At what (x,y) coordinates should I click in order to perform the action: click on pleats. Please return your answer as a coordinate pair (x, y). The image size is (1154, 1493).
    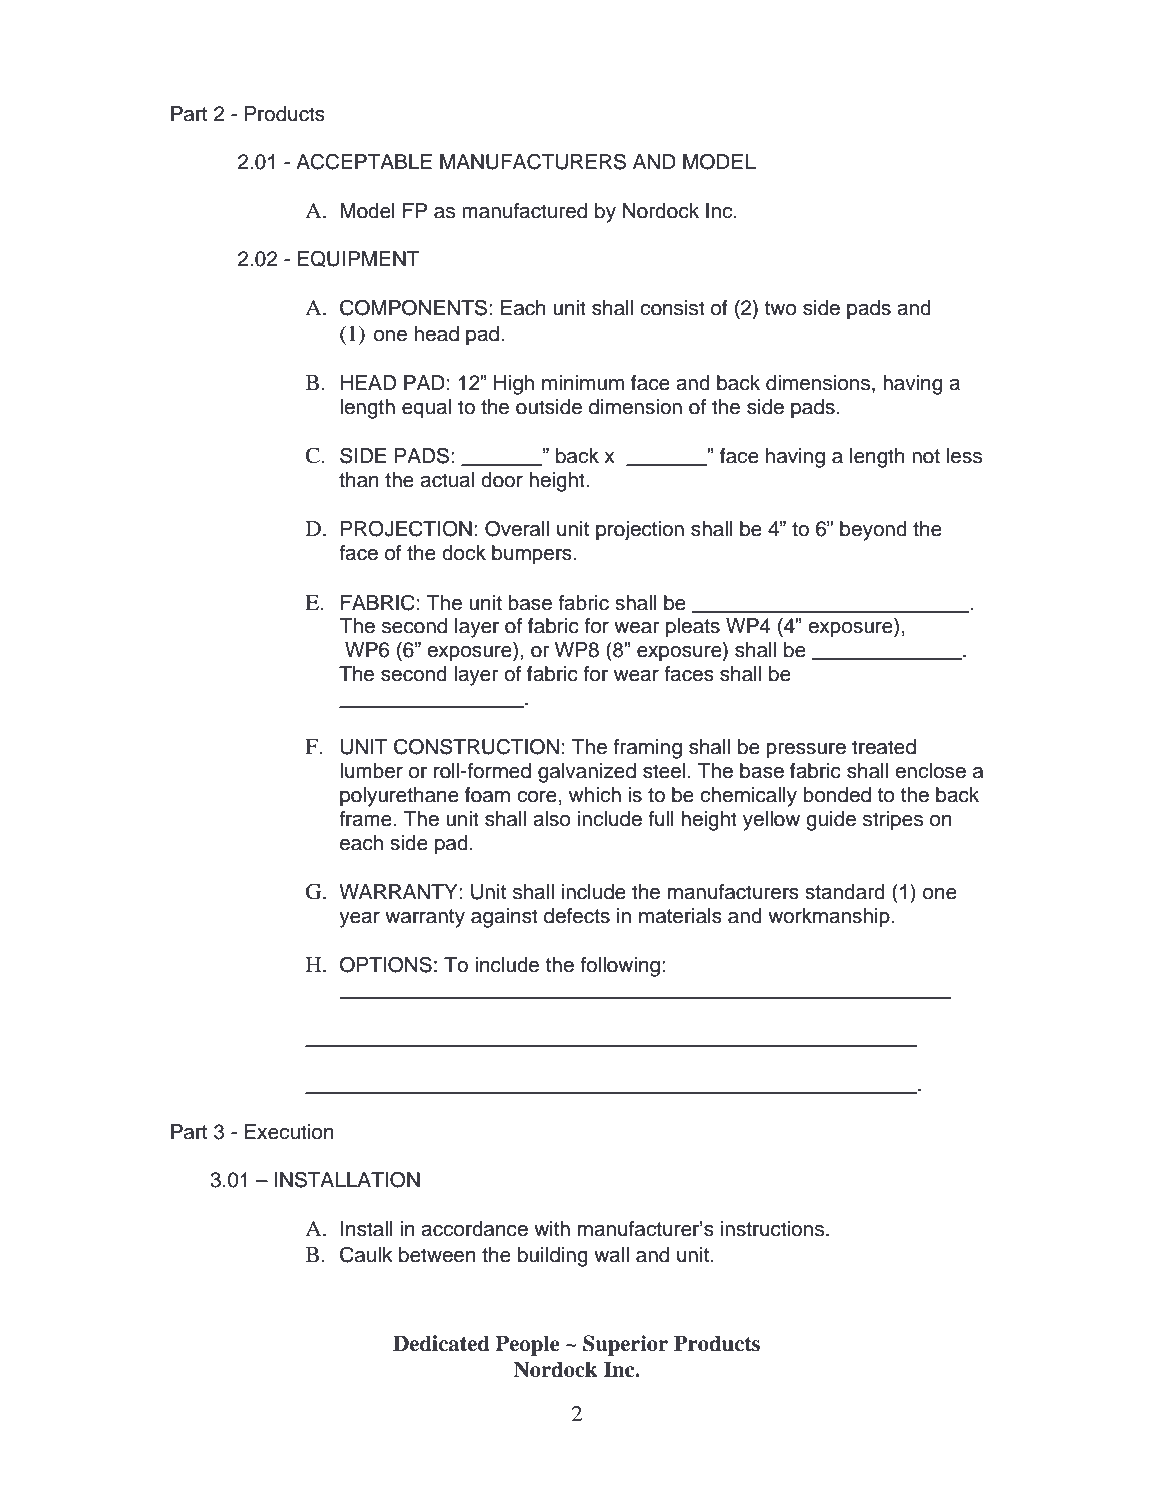
    Looking at the image, I should click on (693, 628).
